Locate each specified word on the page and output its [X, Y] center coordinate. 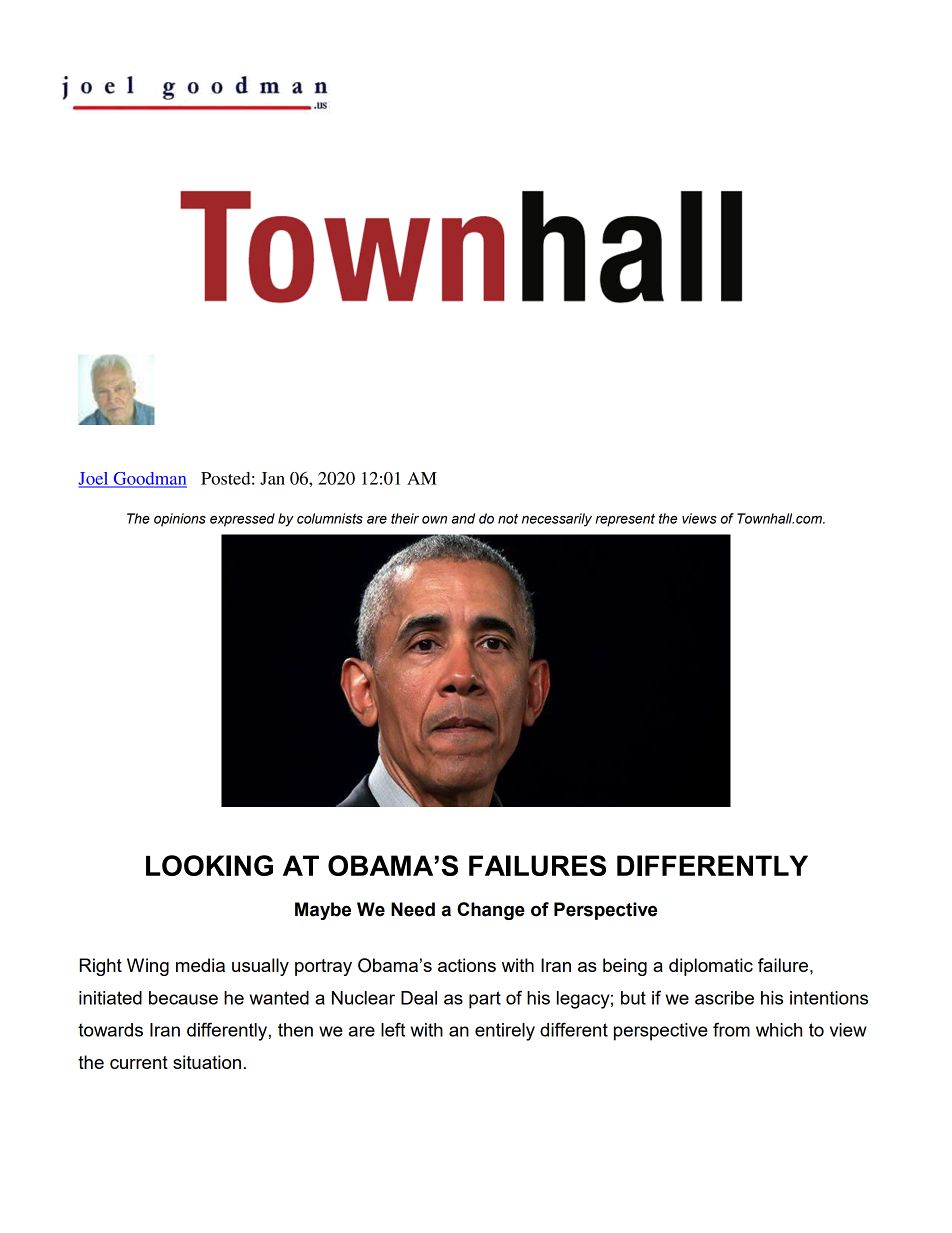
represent [625, 520]
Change [491, 911]
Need [413, 909]
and [463, 518]
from [731, 1029]
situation [207, 1062]
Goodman [149, 479]
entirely [505, 1032]
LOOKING [209, 865]
